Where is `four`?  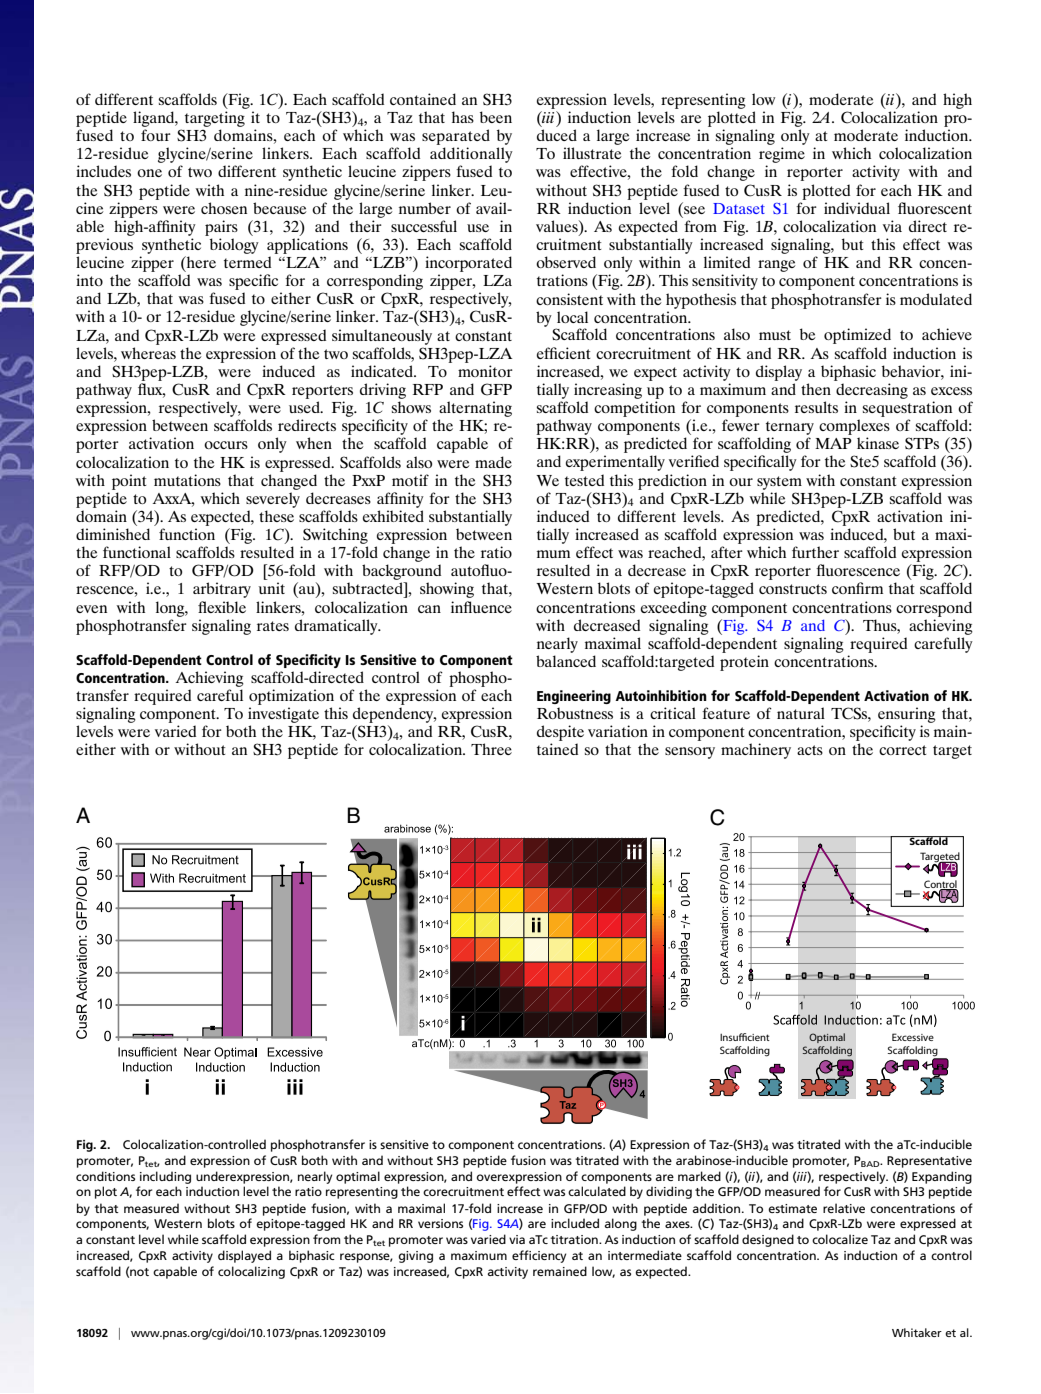 four is located at coordinates (156, 135).
